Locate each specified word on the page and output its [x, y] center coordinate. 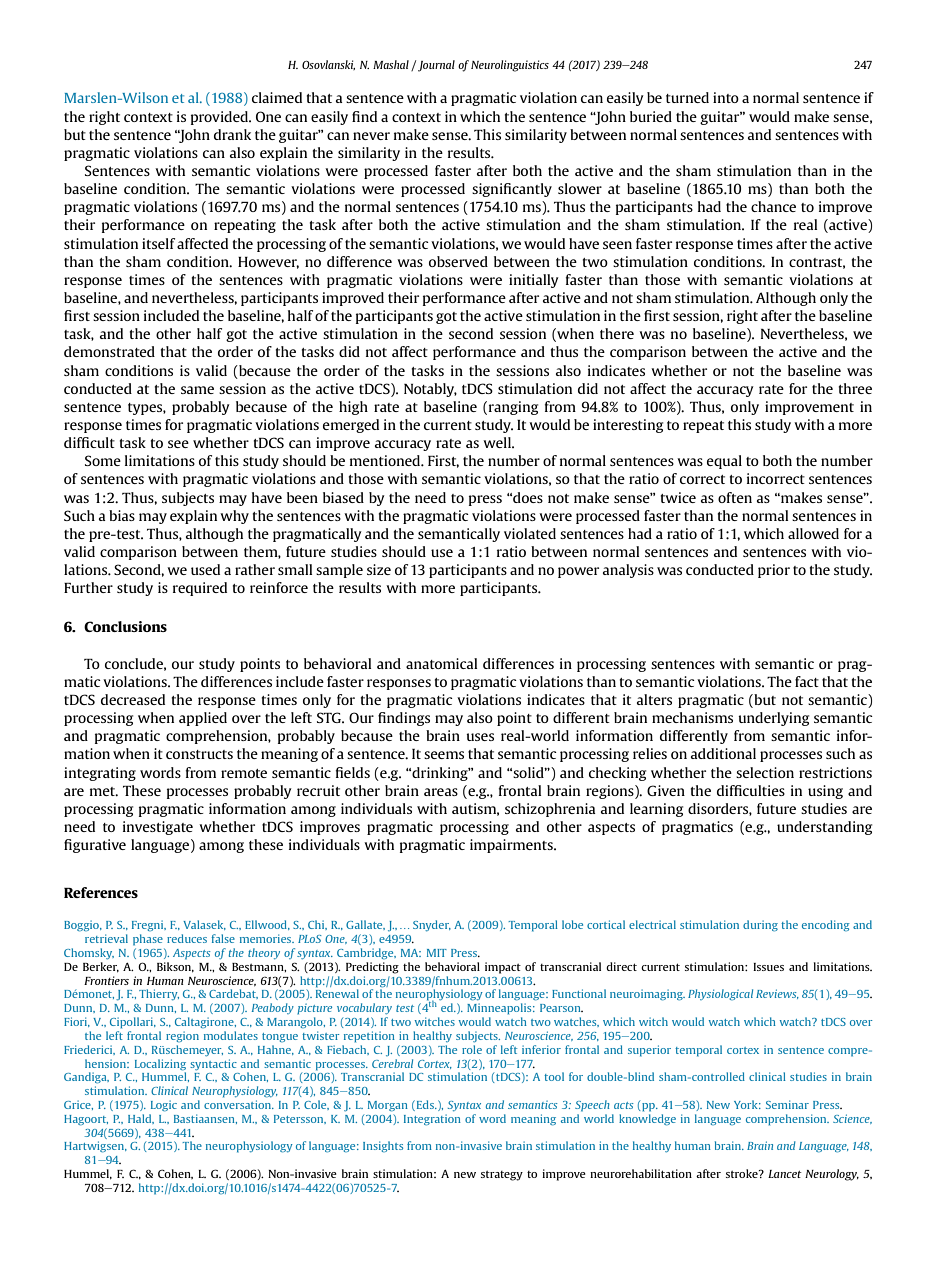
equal [724, 462]
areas [441, 792]
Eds [425, 1105]
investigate [158, 828]
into [726, 97]
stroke [743, 1173]
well [498, 442]
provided [221, 118]
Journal [436, 66]
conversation [239, 1104]
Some [103, 460]
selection [765, 772]
